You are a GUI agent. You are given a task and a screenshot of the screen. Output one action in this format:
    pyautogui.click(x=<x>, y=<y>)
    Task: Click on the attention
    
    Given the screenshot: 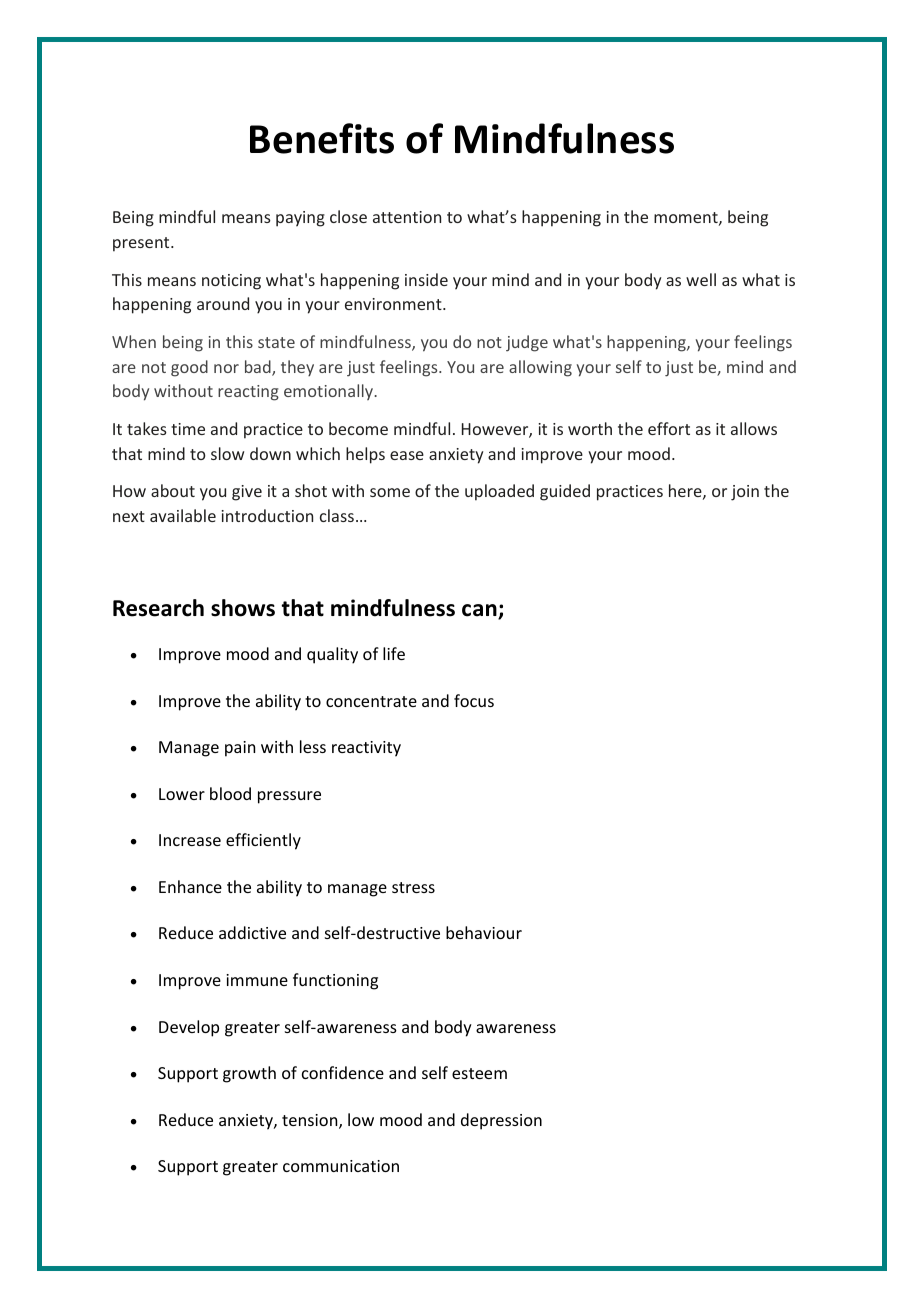 What is the action you would take?
    pyautogui.click(x=407, y=217)
